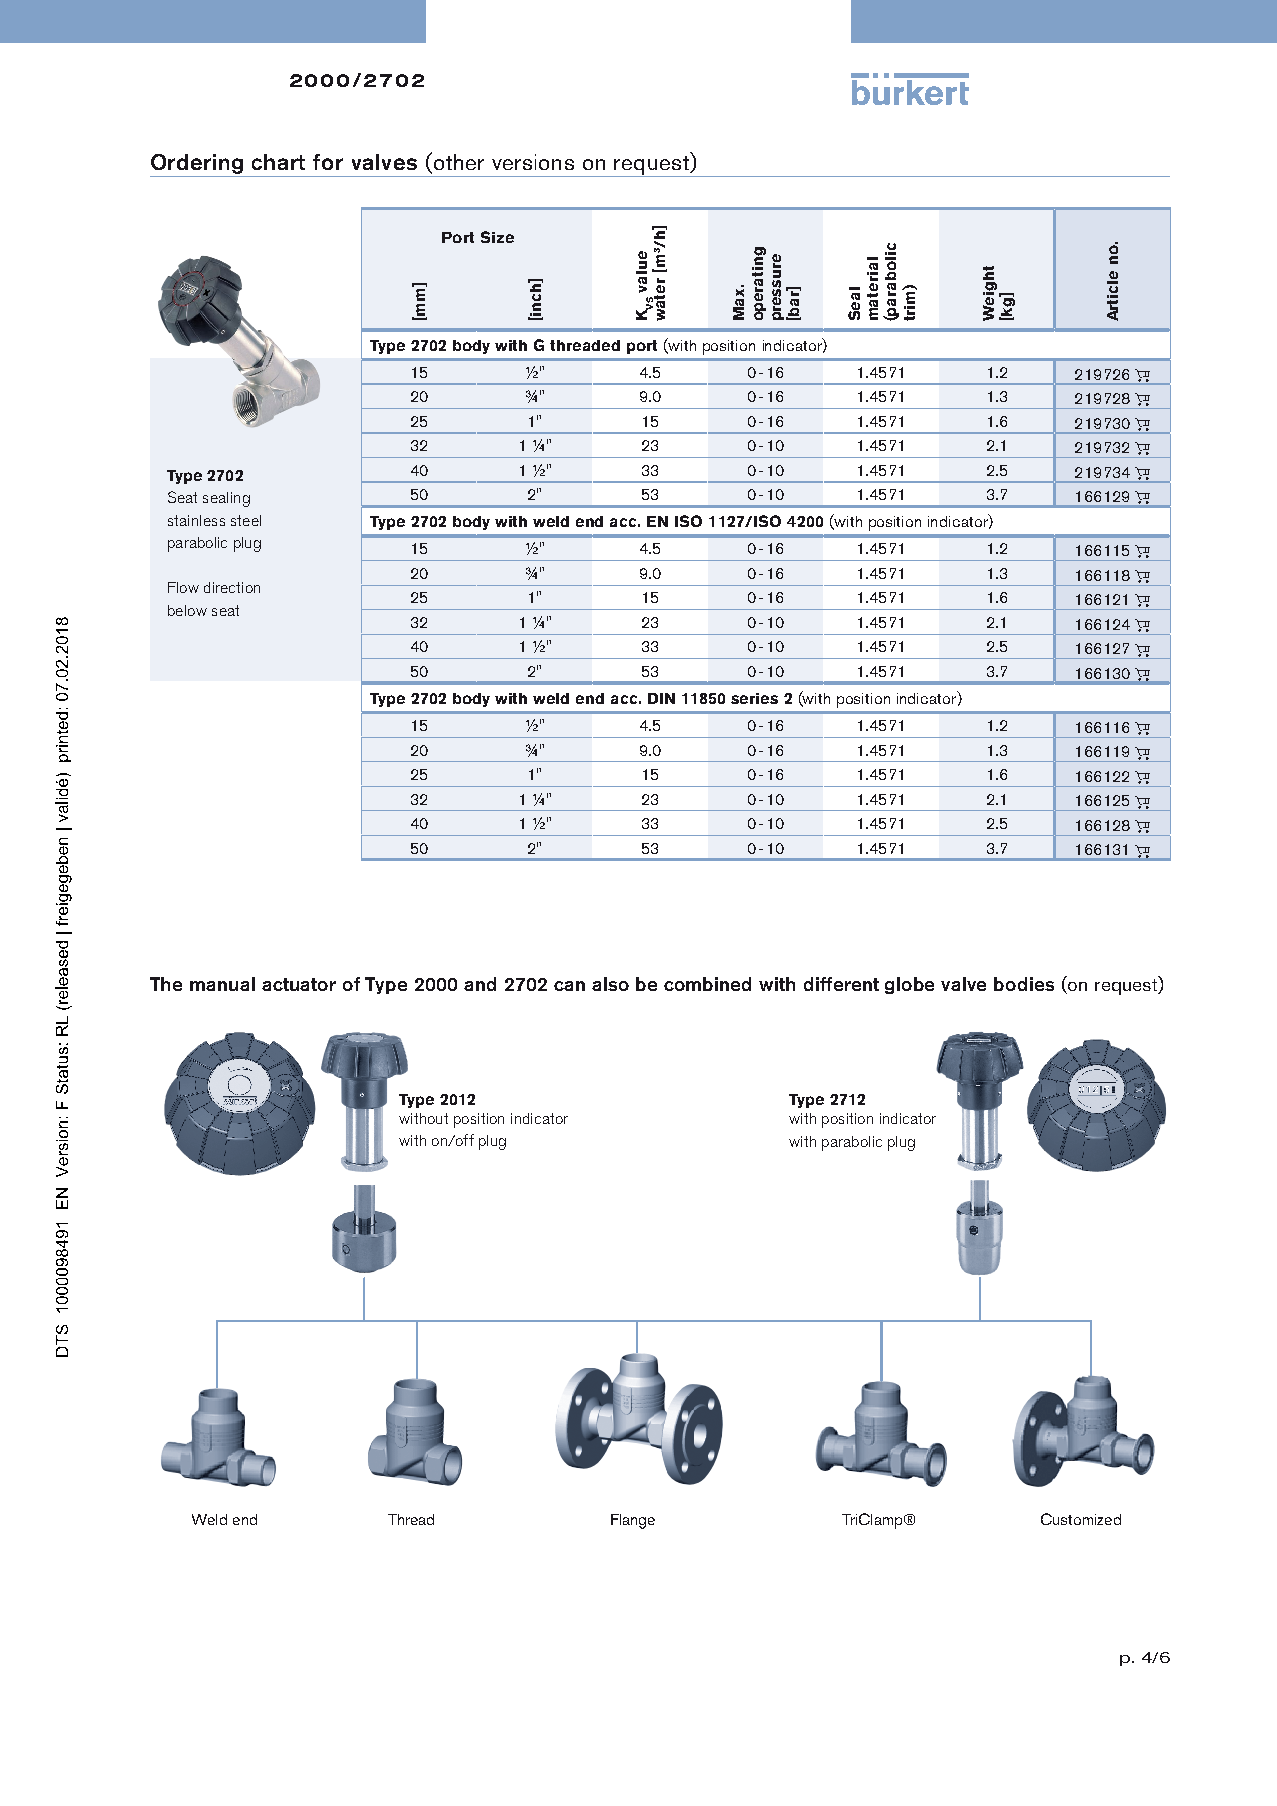  What do you see at coordinates (610, 984) in the page?
I see `also` at bounding box center [610, 984].
